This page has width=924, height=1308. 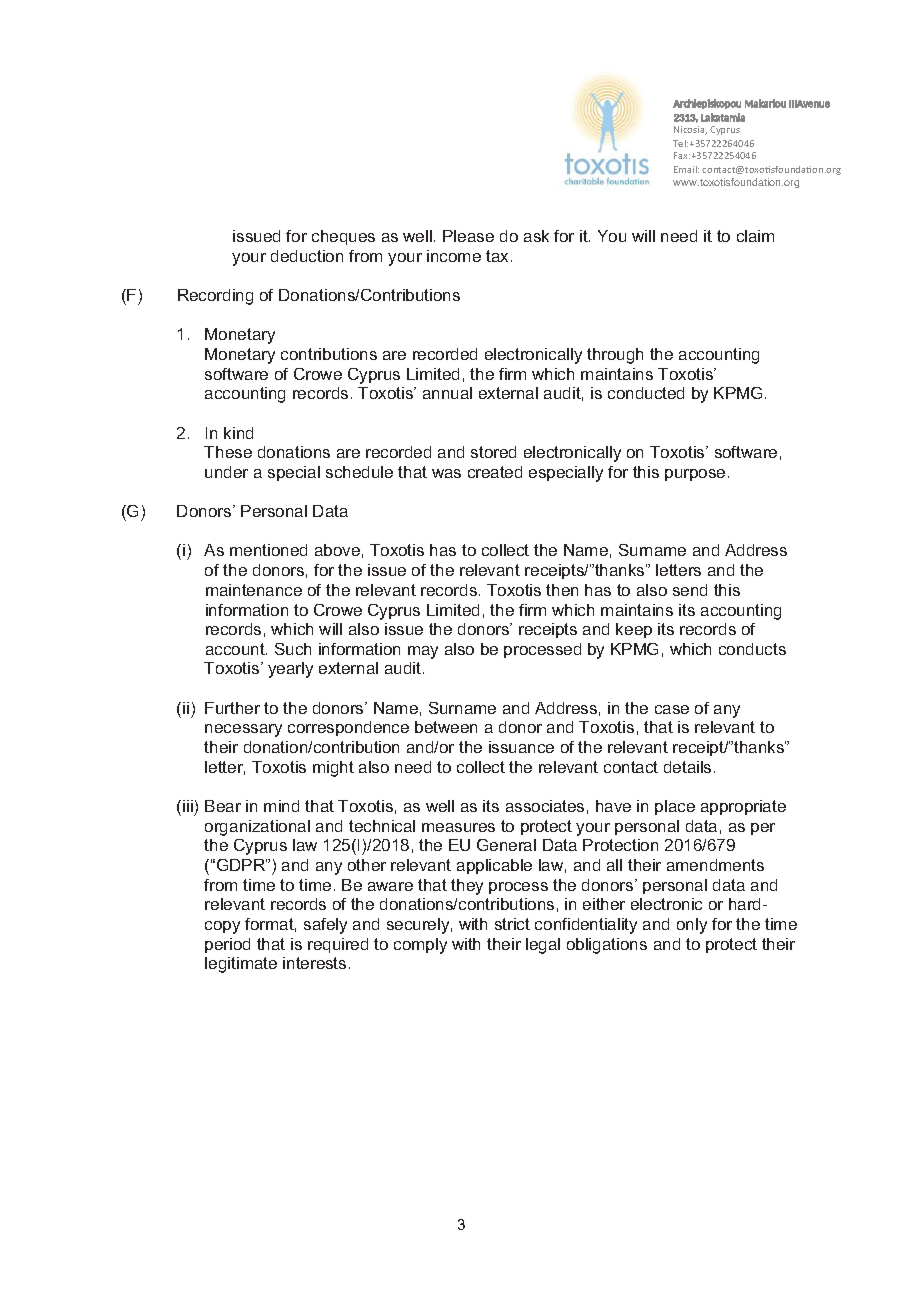 I want to click on claim, so click(x=755, y=236).
